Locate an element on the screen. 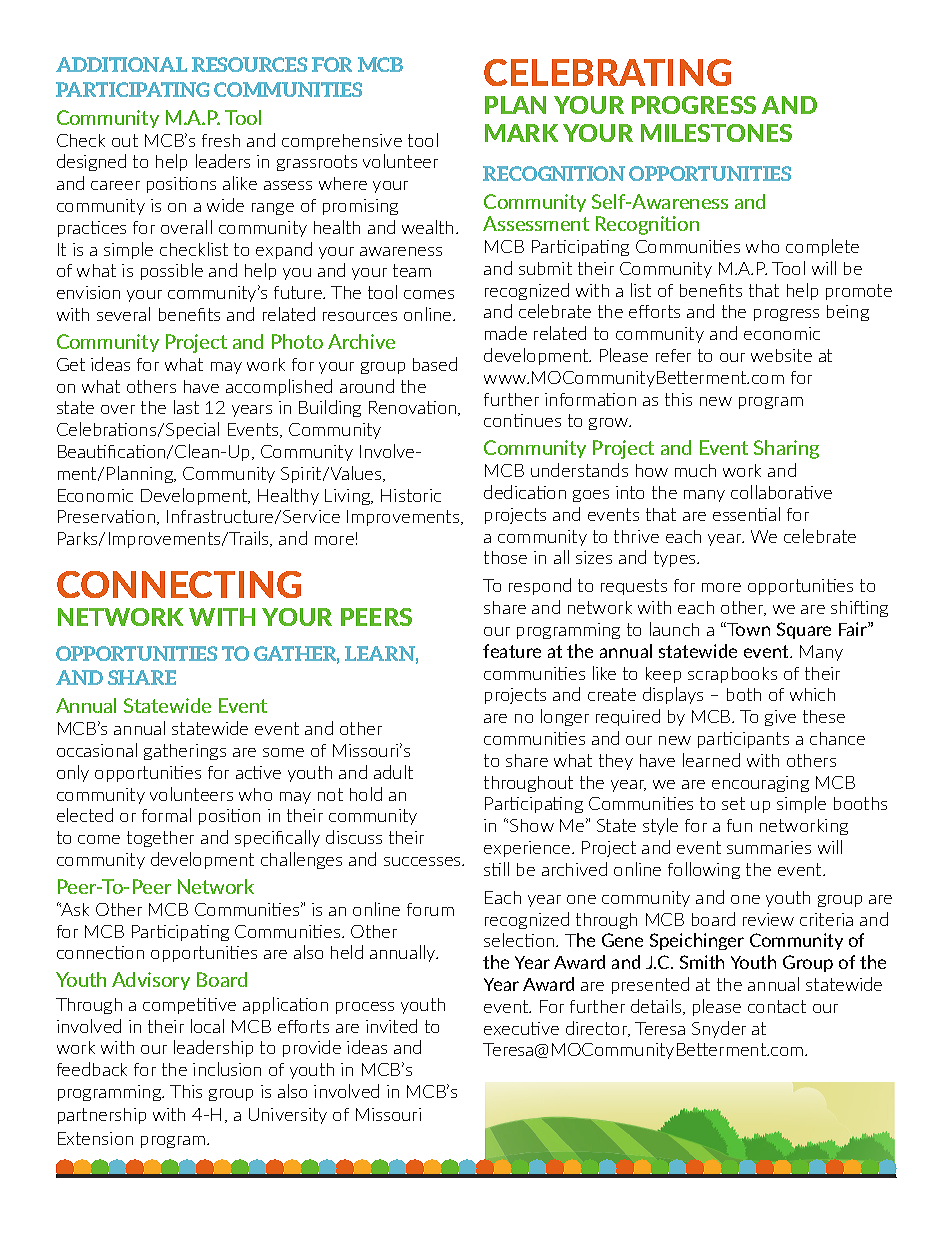 Image resolution: width=952 pixels, height=1233 pixels. Town is located at coordinates (747, 629).
